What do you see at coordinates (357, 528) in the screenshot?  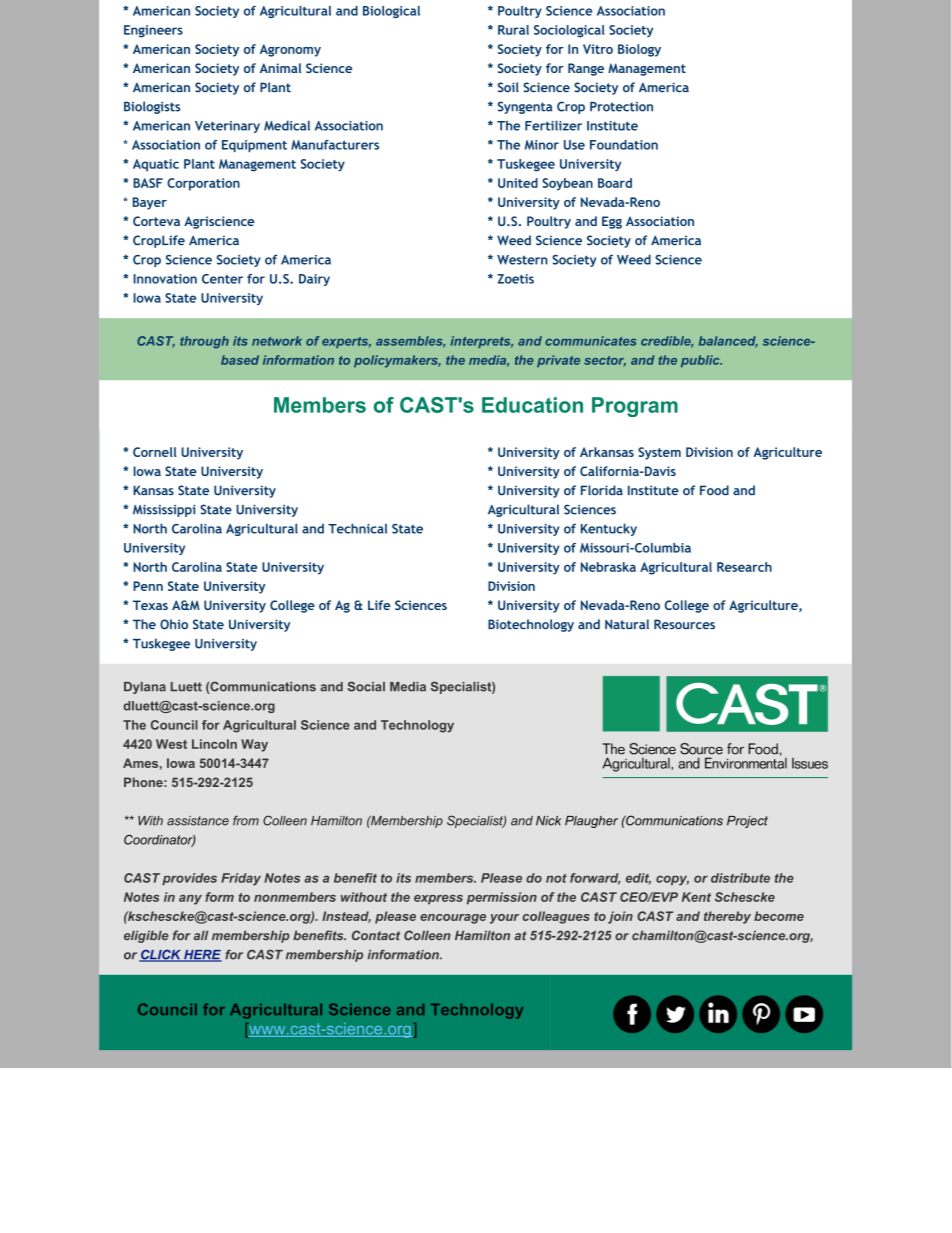 I see `Technical` at bounding box center [357, 528].
